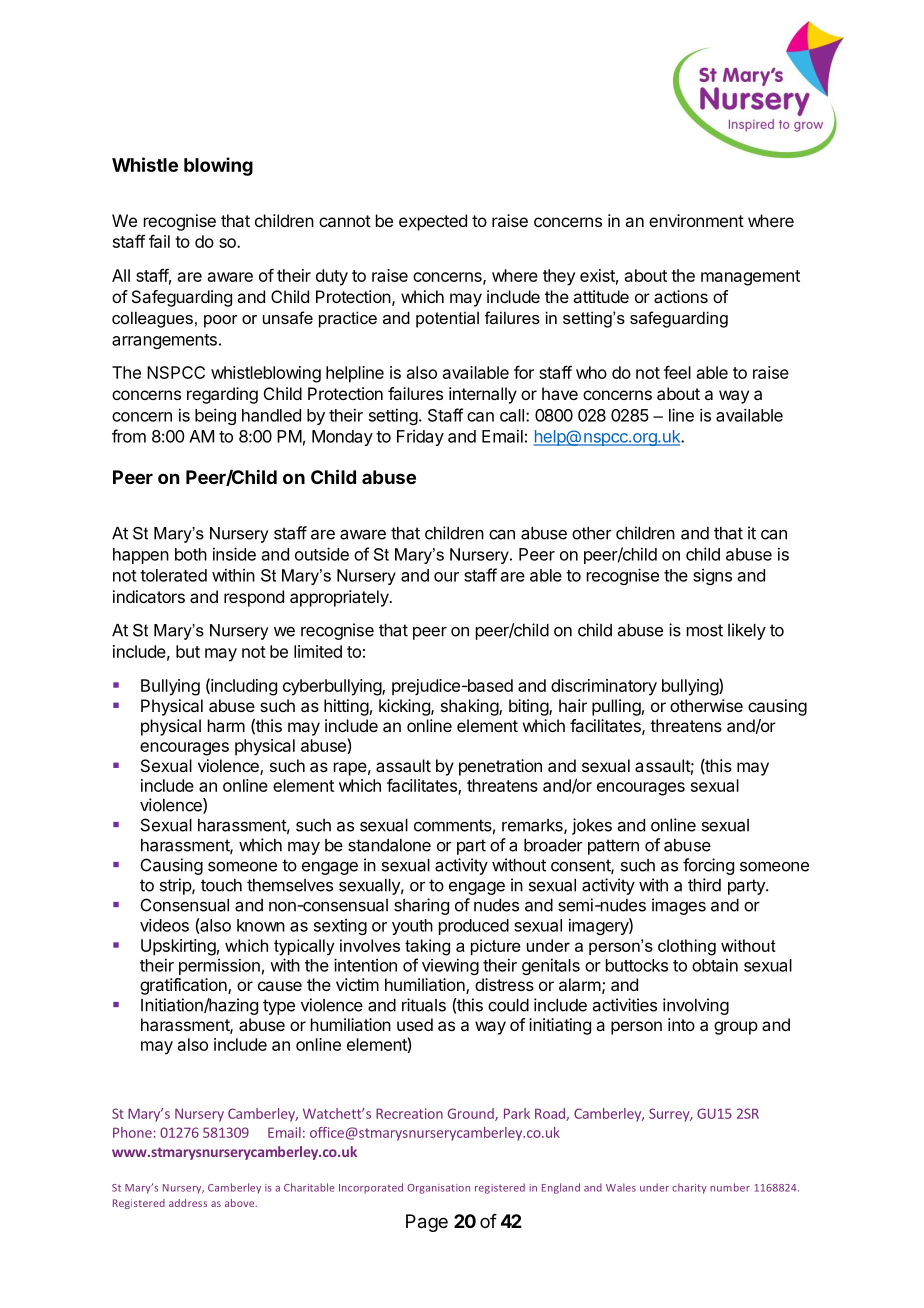 The height and width of the document is (1308, 924). Describe the element at coordinates (424, 1005) in the document. I see `rituals` at that location.
